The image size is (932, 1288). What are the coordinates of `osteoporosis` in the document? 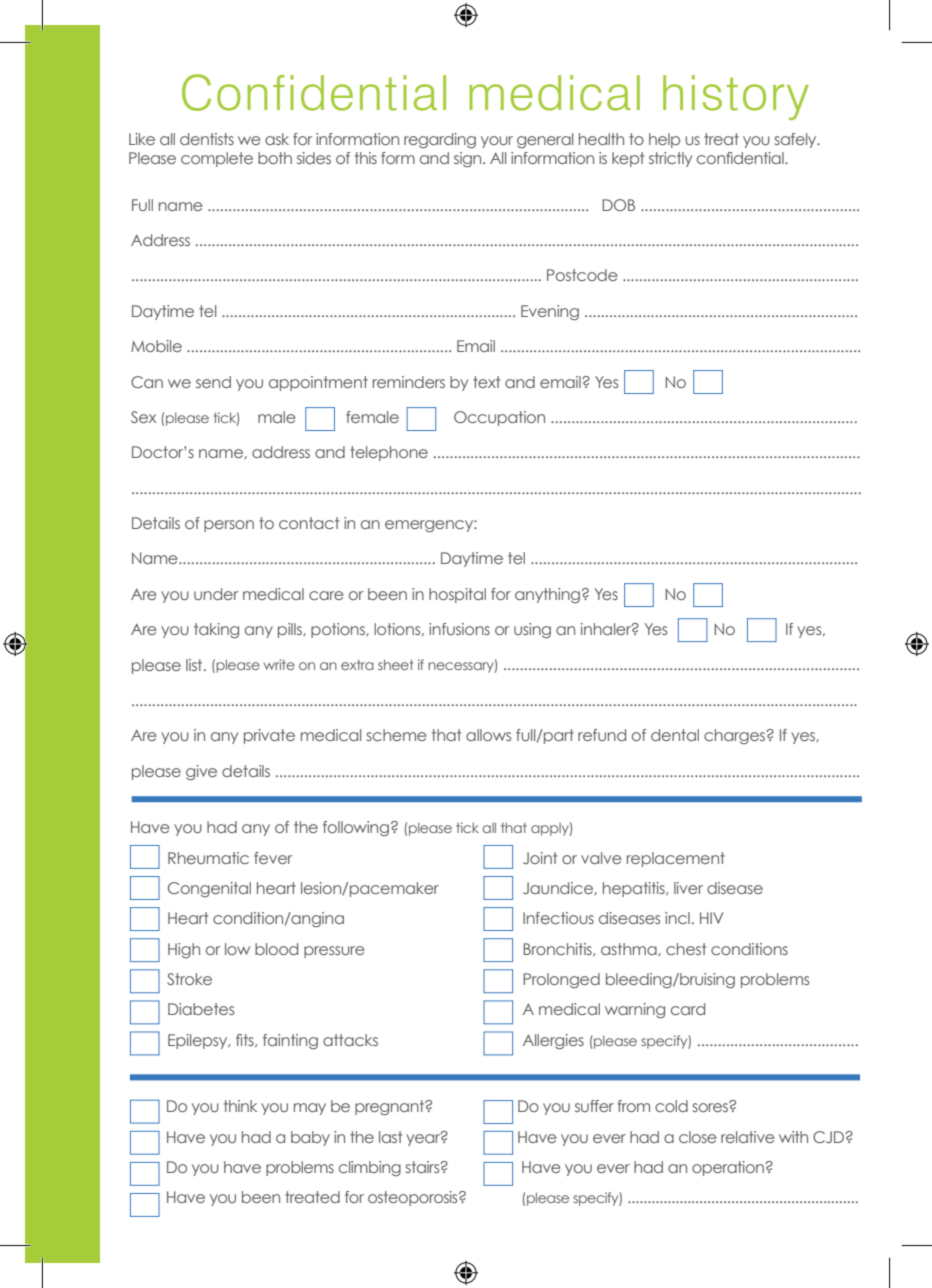 It's located at (414, 1198).
